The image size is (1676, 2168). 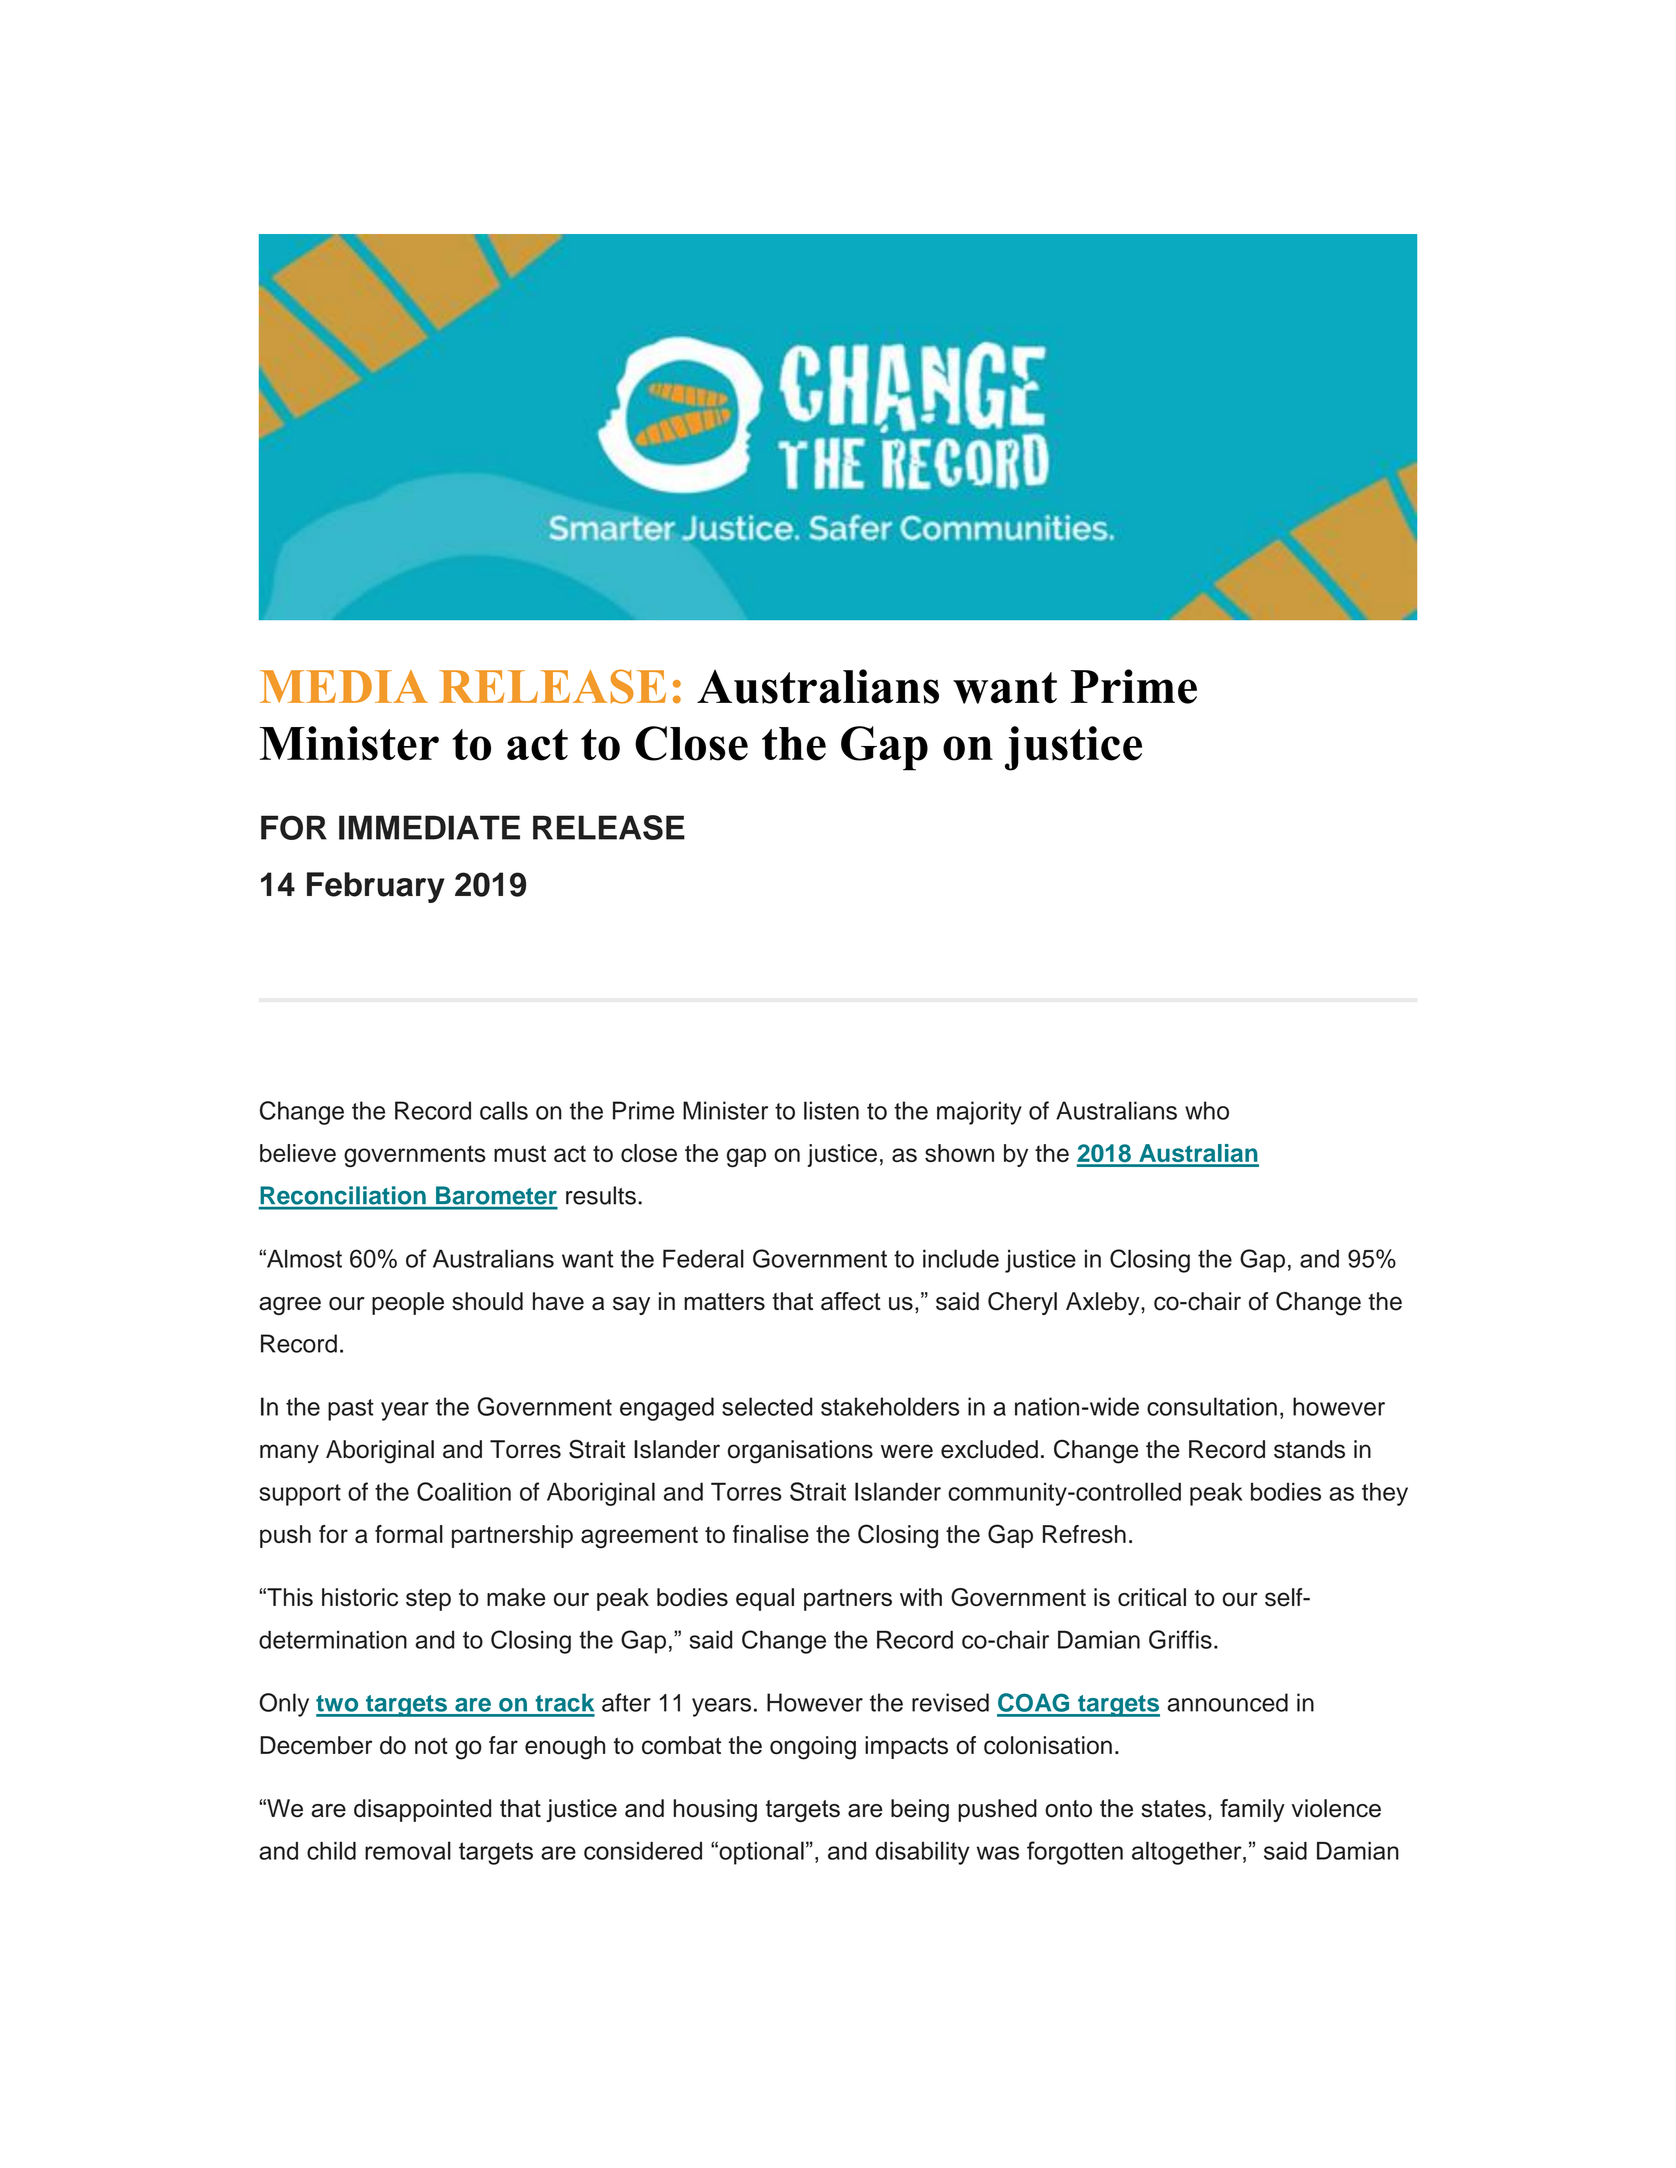 What do you see at coordinates (1207, 1110) in the document?
I see `who` at bounding box center [1207, 1110].
